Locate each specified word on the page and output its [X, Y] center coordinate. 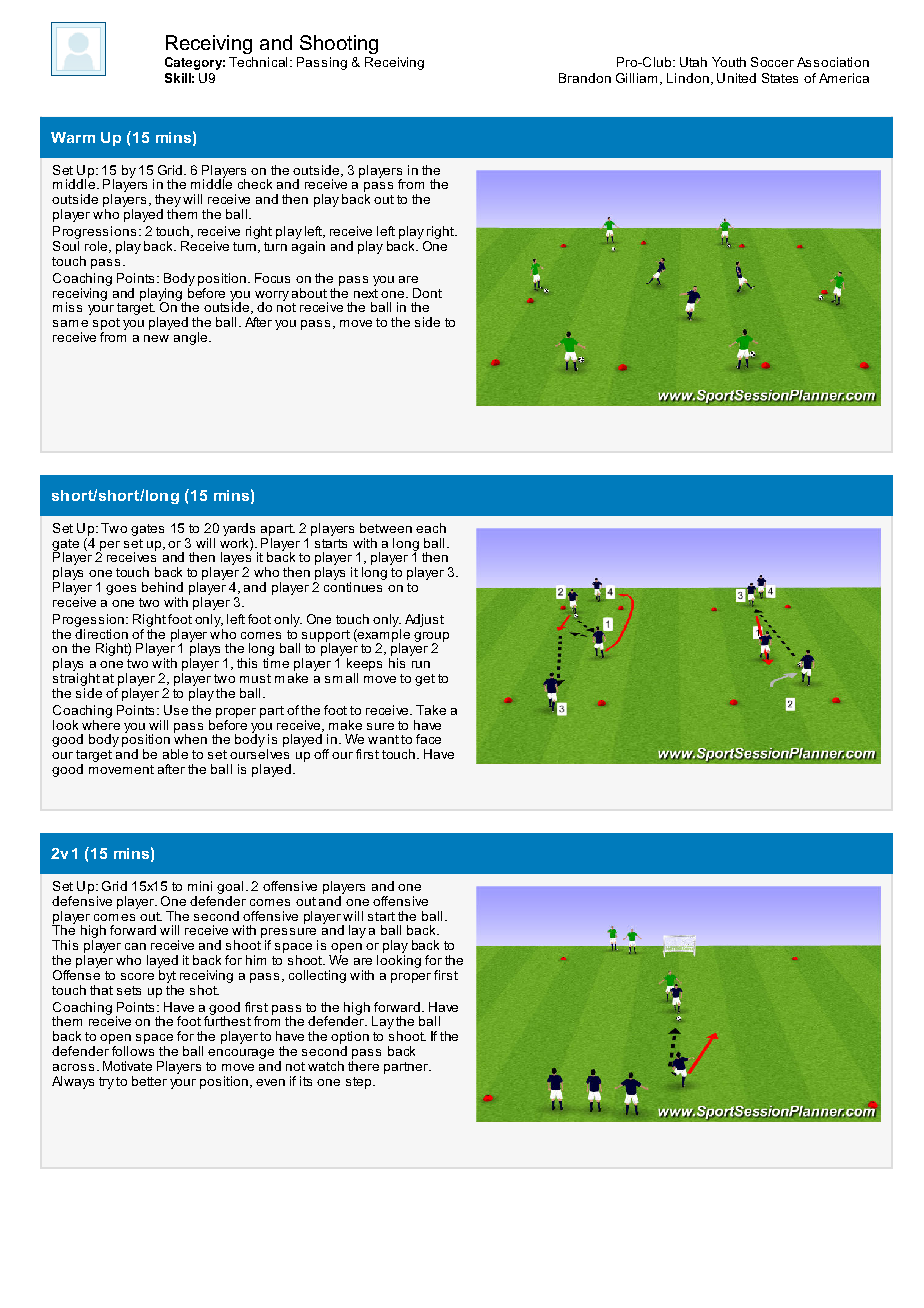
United [736, 78]
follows [133, 1049]
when [190, 738]
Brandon [585, 78]
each [431, 528]
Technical [258, 62]
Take [431, 710]
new [156, 338]
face [428, 739]
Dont [427, 293]
